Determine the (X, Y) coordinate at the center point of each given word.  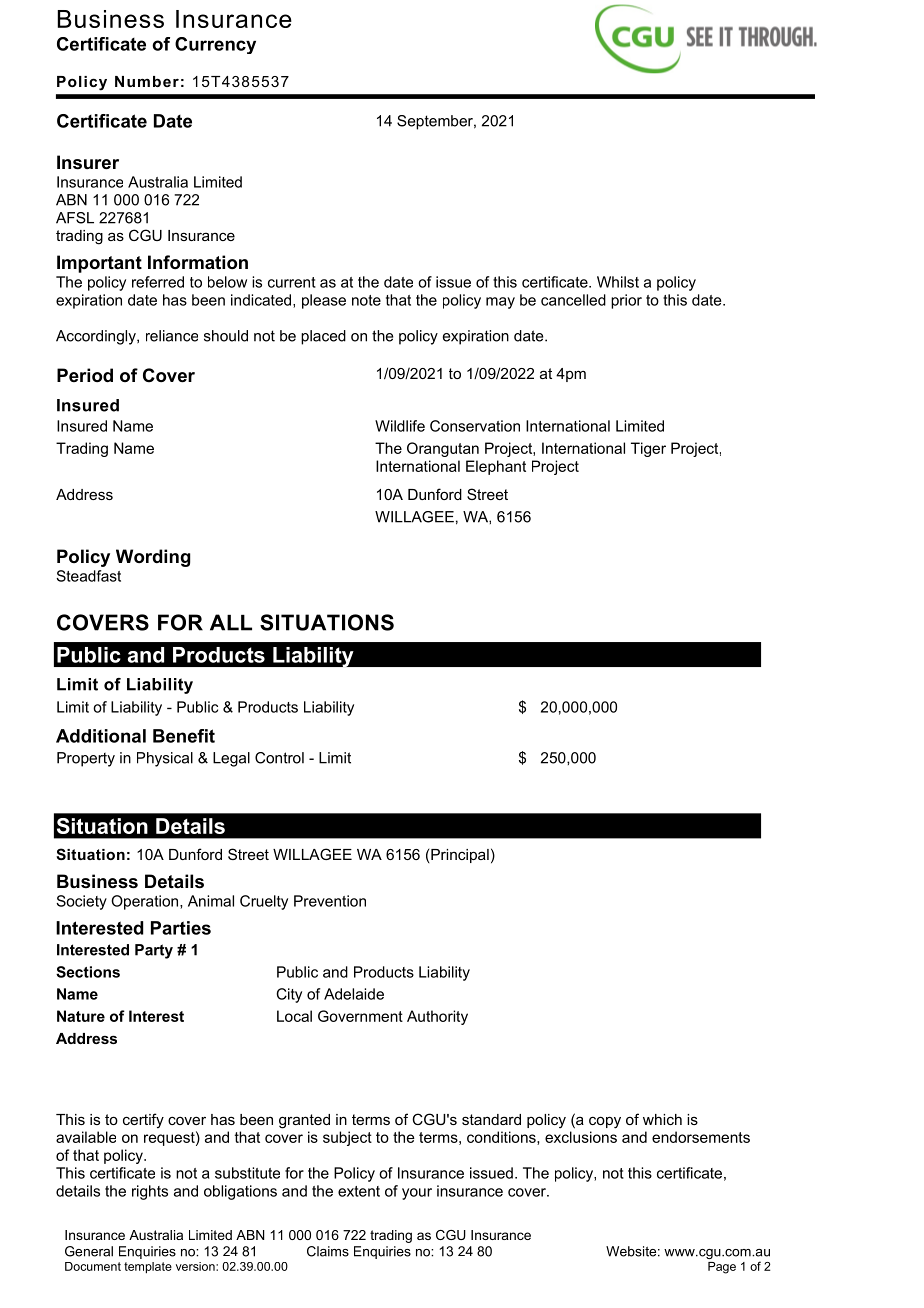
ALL (231, 622)
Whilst (618, 282)
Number (147, 81)
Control (279, 758)
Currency (215, 45)
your (417, 1194)
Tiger (648, 449)
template (148, 1268)
